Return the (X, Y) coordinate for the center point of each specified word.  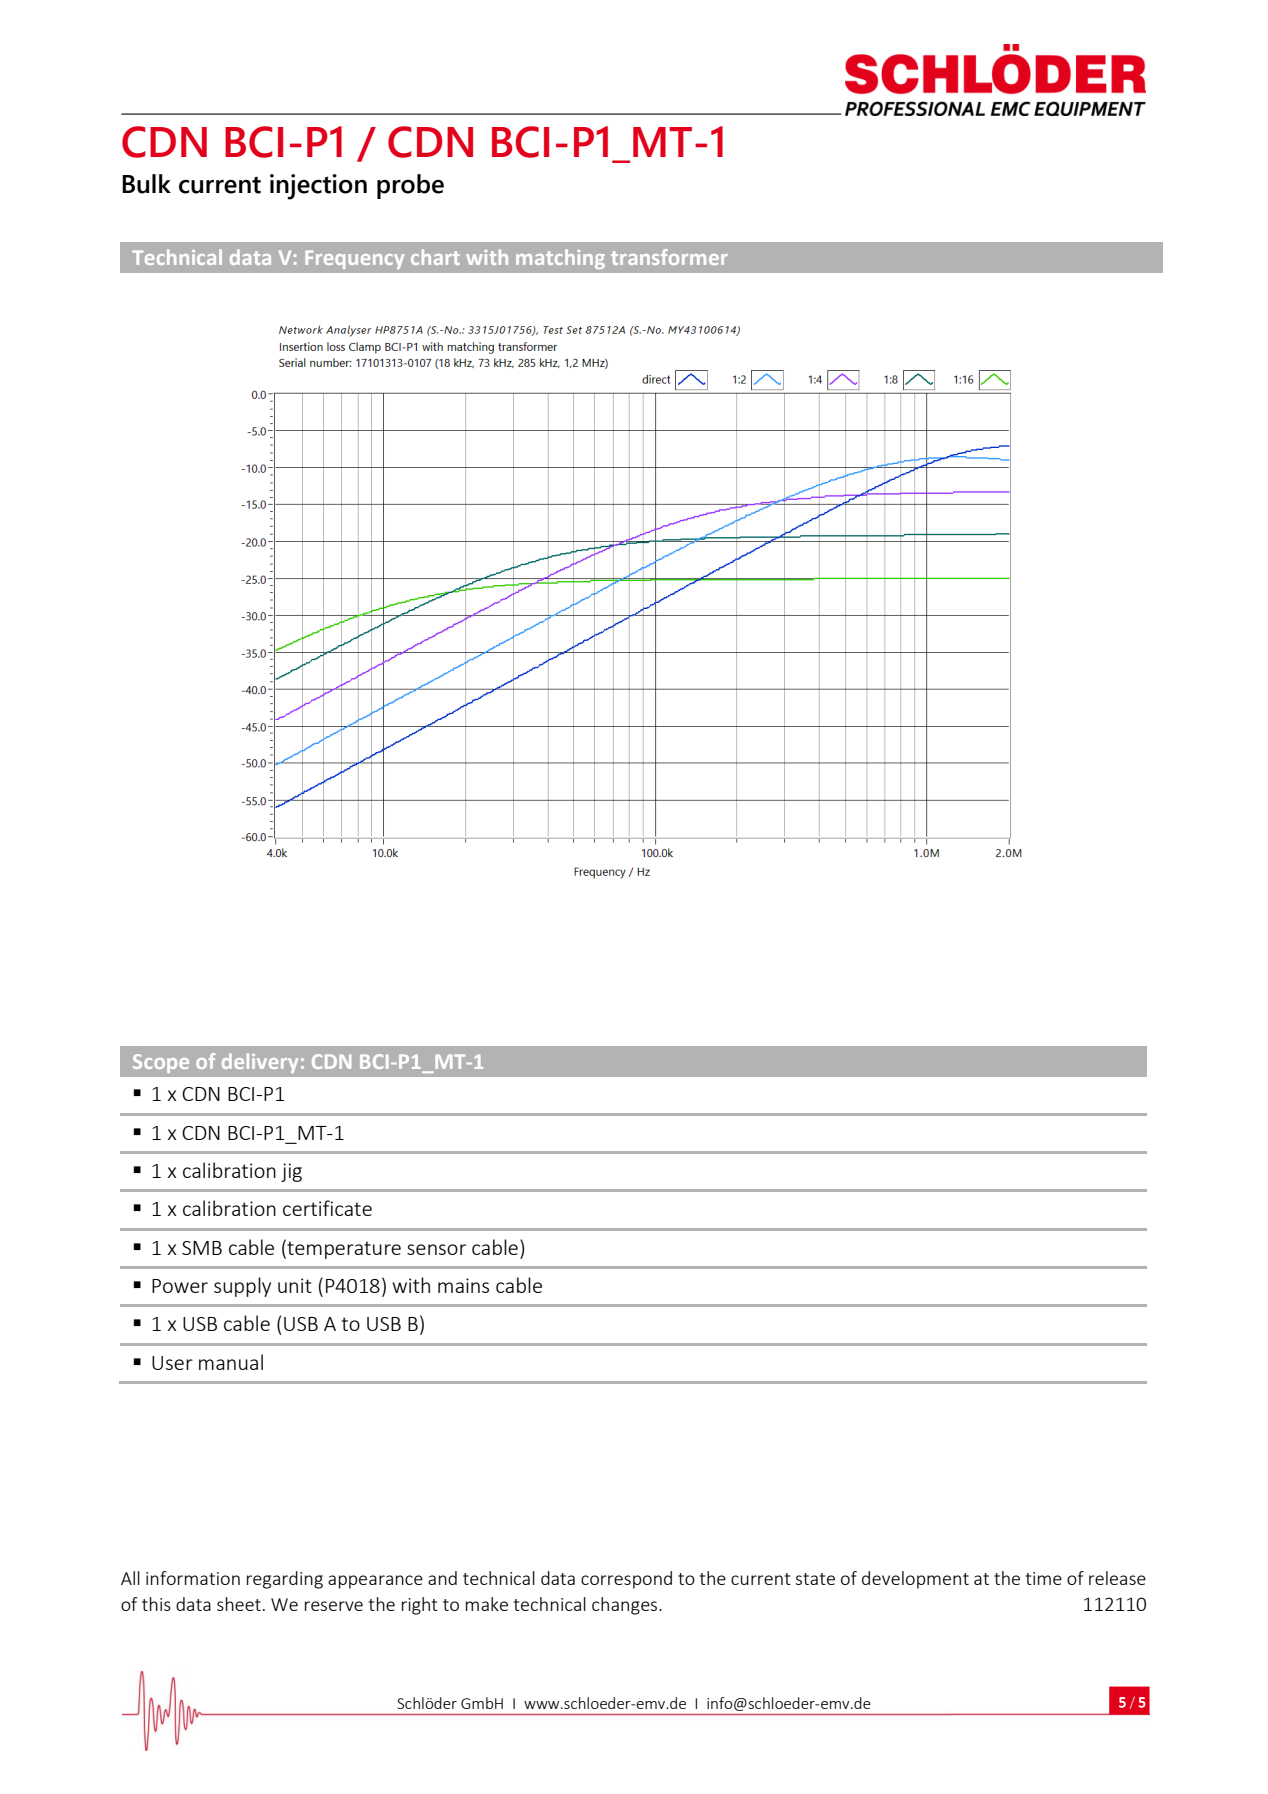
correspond (626, 1580)
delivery (260, 1063)
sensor (436, 1249)
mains (463, 1285)
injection (318, 187)
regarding (285, 1580)
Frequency (354, 259)
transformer (669, 257)
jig (291, 1172)
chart (435, 257)
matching (560, 259)
